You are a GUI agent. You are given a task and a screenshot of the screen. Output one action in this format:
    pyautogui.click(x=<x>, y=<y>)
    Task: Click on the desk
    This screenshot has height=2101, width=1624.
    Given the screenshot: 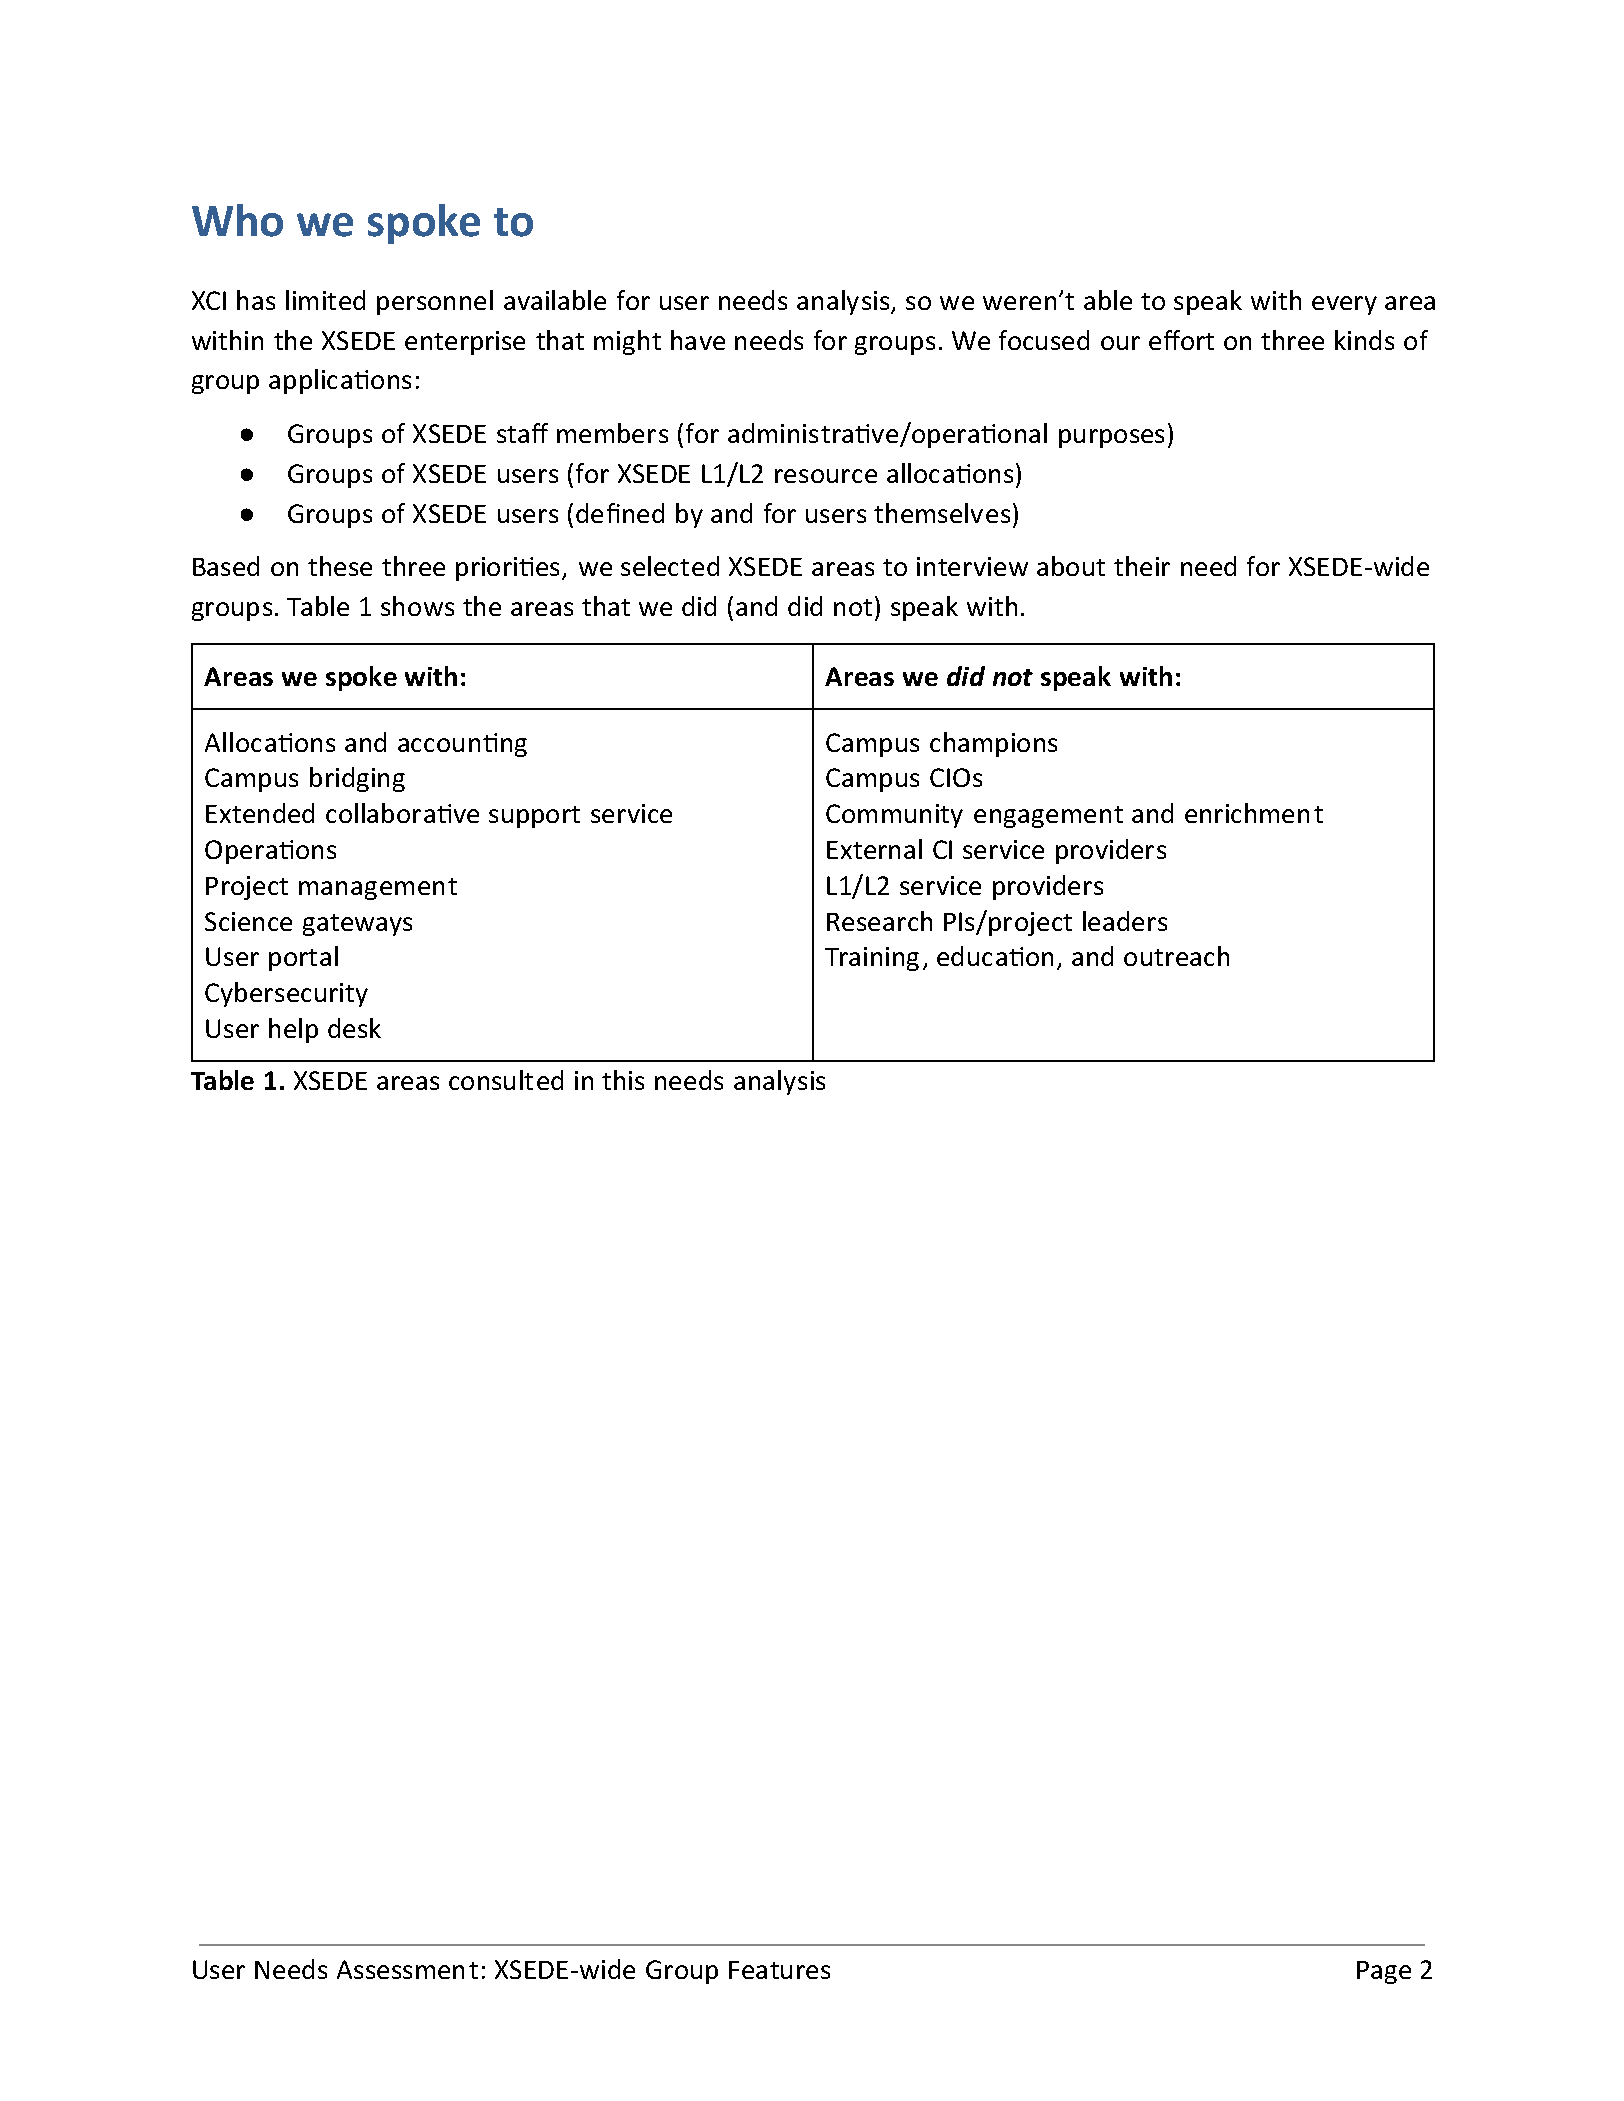 What is the action you would take?
    pyautogui.click(x=354, y=1028)
